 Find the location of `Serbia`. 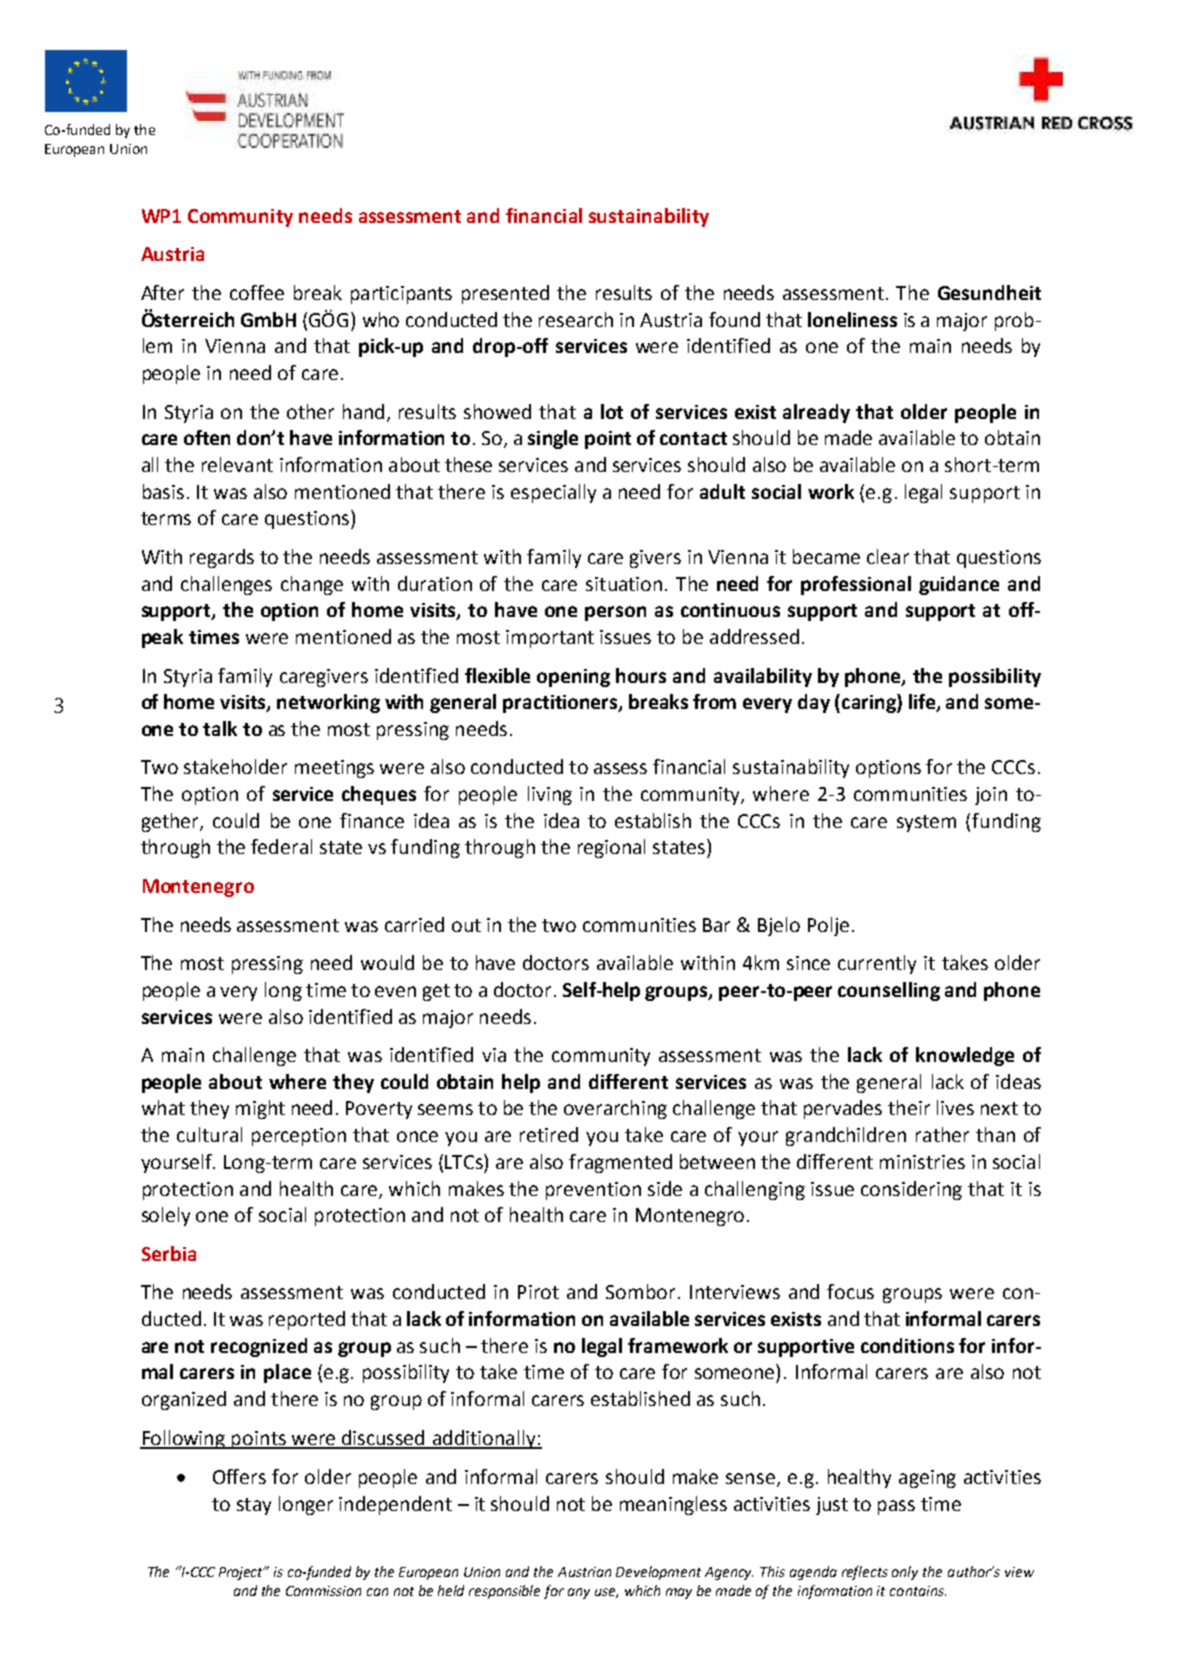

Serbia is located at coordinates (169, 1253).
